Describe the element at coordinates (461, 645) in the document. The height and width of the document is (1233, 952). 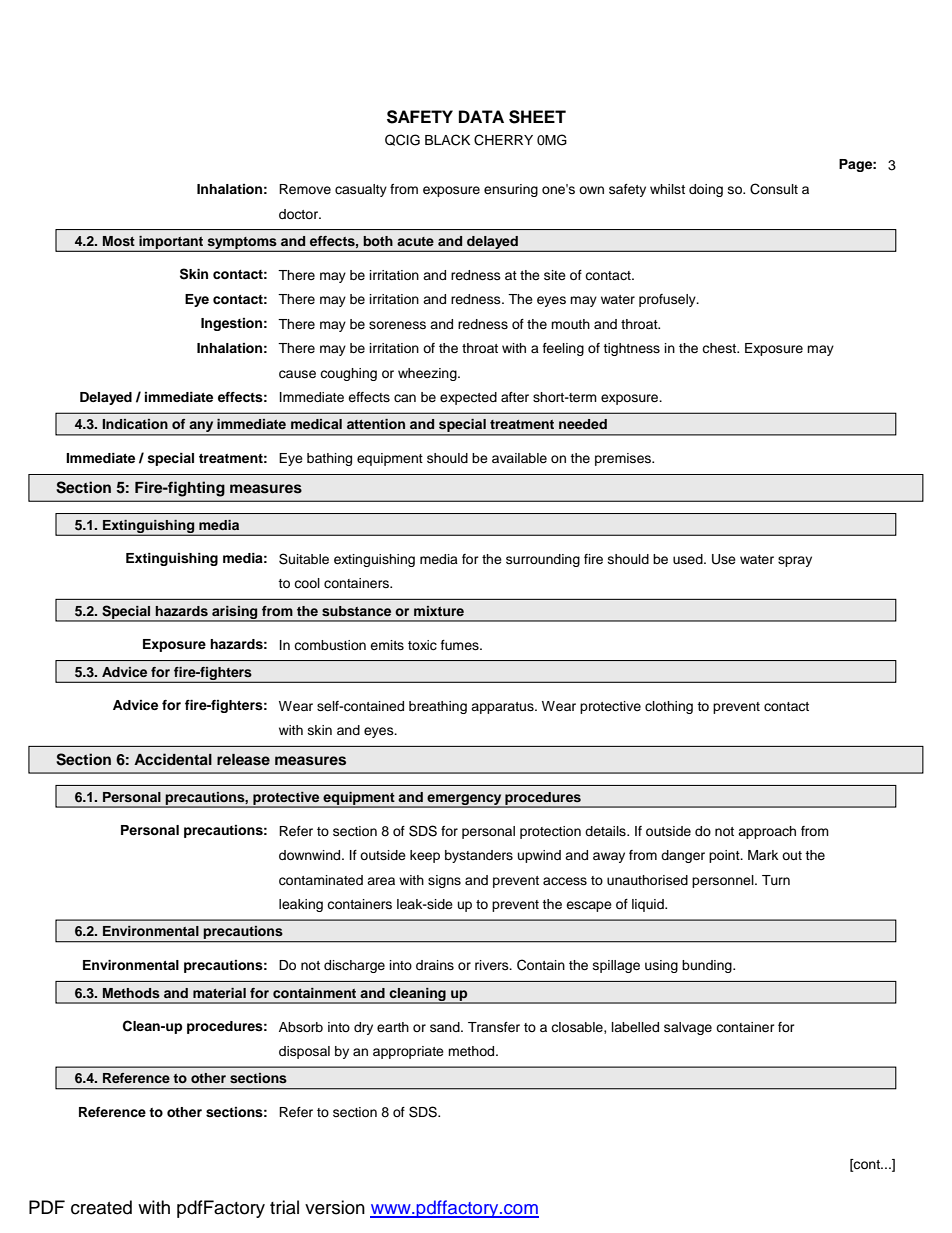
I see `fumes` at that location.
